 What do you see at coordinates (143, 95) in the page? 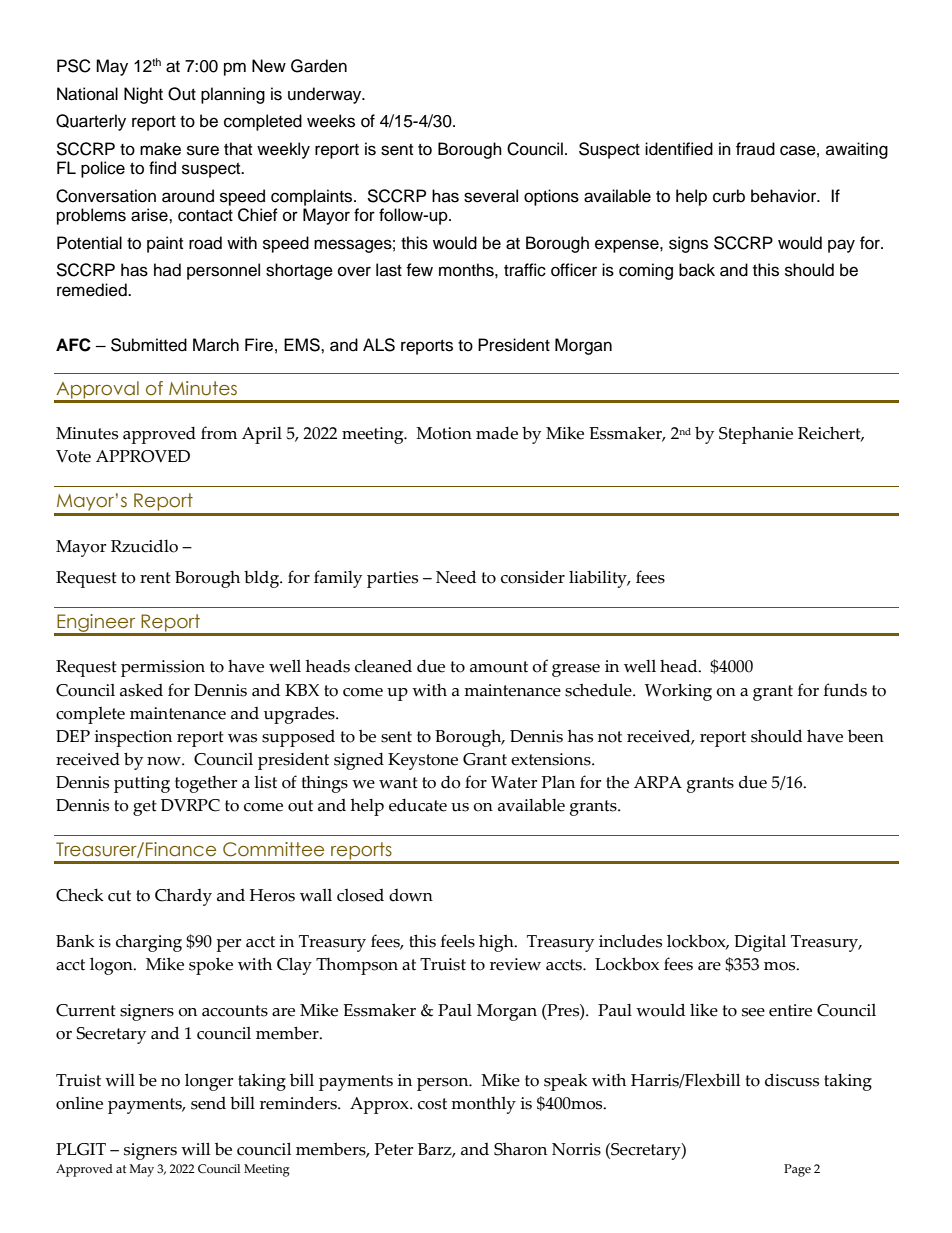
I see `Night` at bounding box center [143, 95].
